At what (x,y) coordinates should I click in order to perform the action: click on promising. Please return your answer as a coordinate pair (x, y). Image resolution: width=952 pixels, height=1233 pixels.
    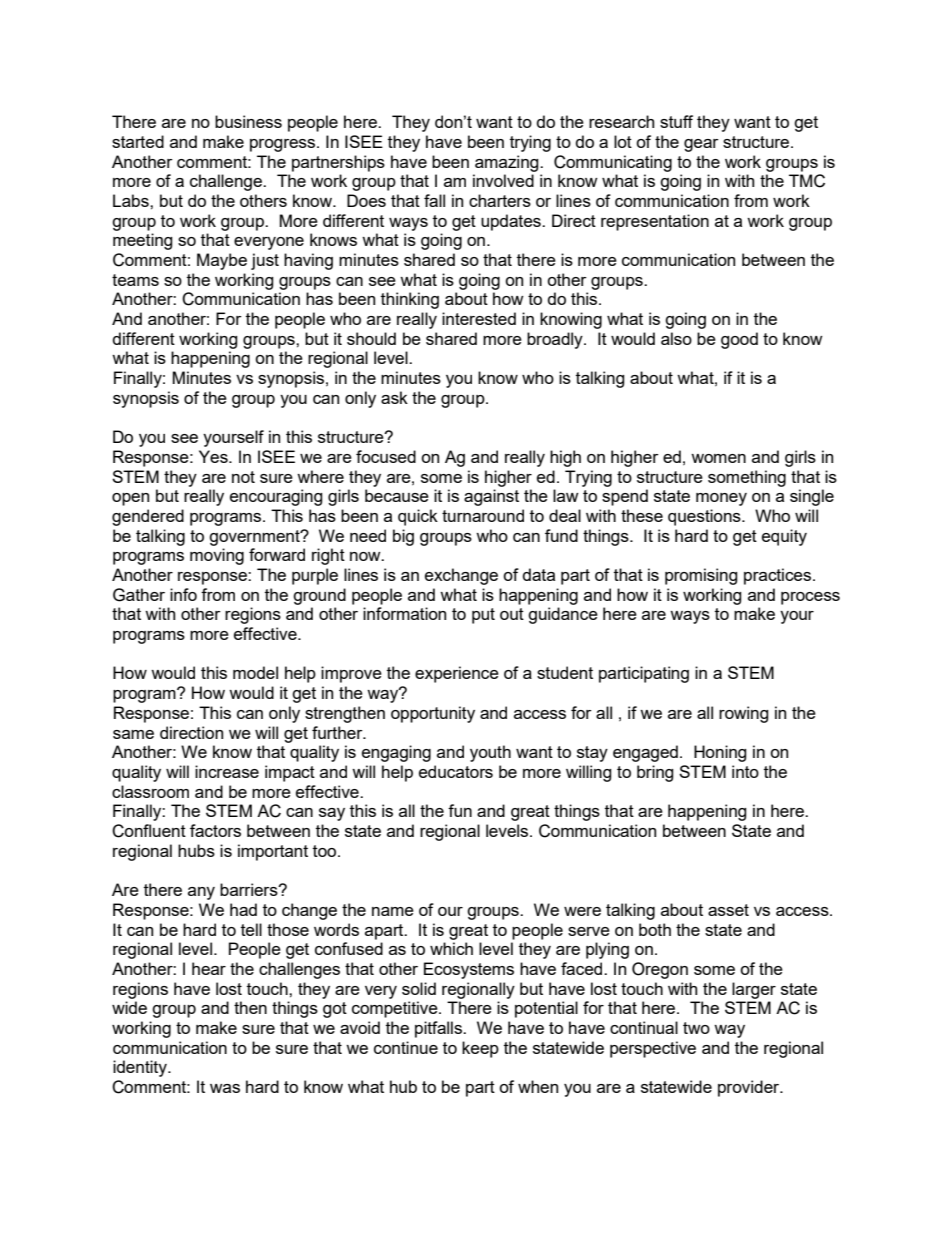
    Looking at the image, I should click on (701, 576).
